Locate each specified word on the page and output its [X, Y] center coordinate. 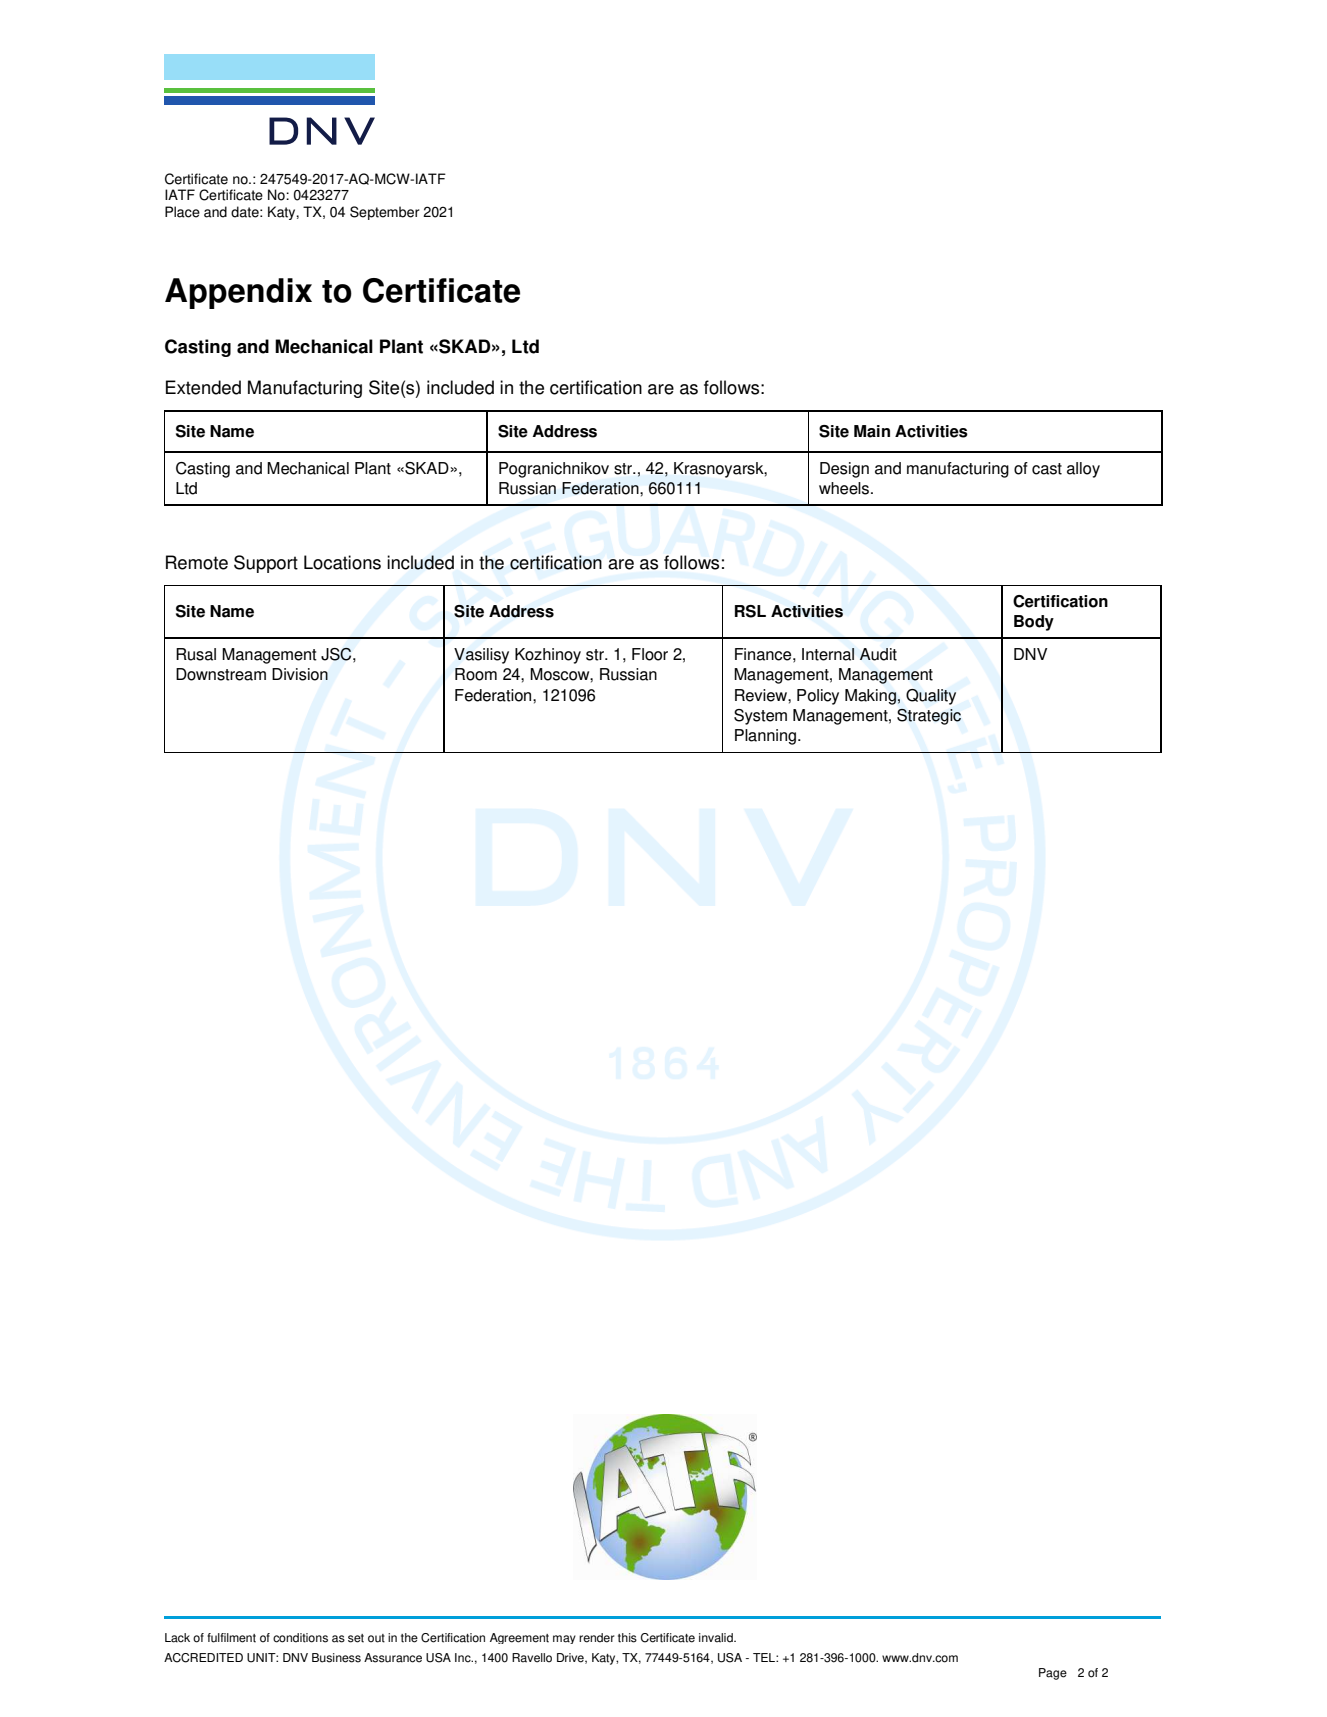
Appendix [238, 293]
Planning [765, 737]
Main [872, 431]
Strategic [929, 717]
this [627, 1638]
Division [300, 674]
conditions [300, 1638]
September [385, 213]
